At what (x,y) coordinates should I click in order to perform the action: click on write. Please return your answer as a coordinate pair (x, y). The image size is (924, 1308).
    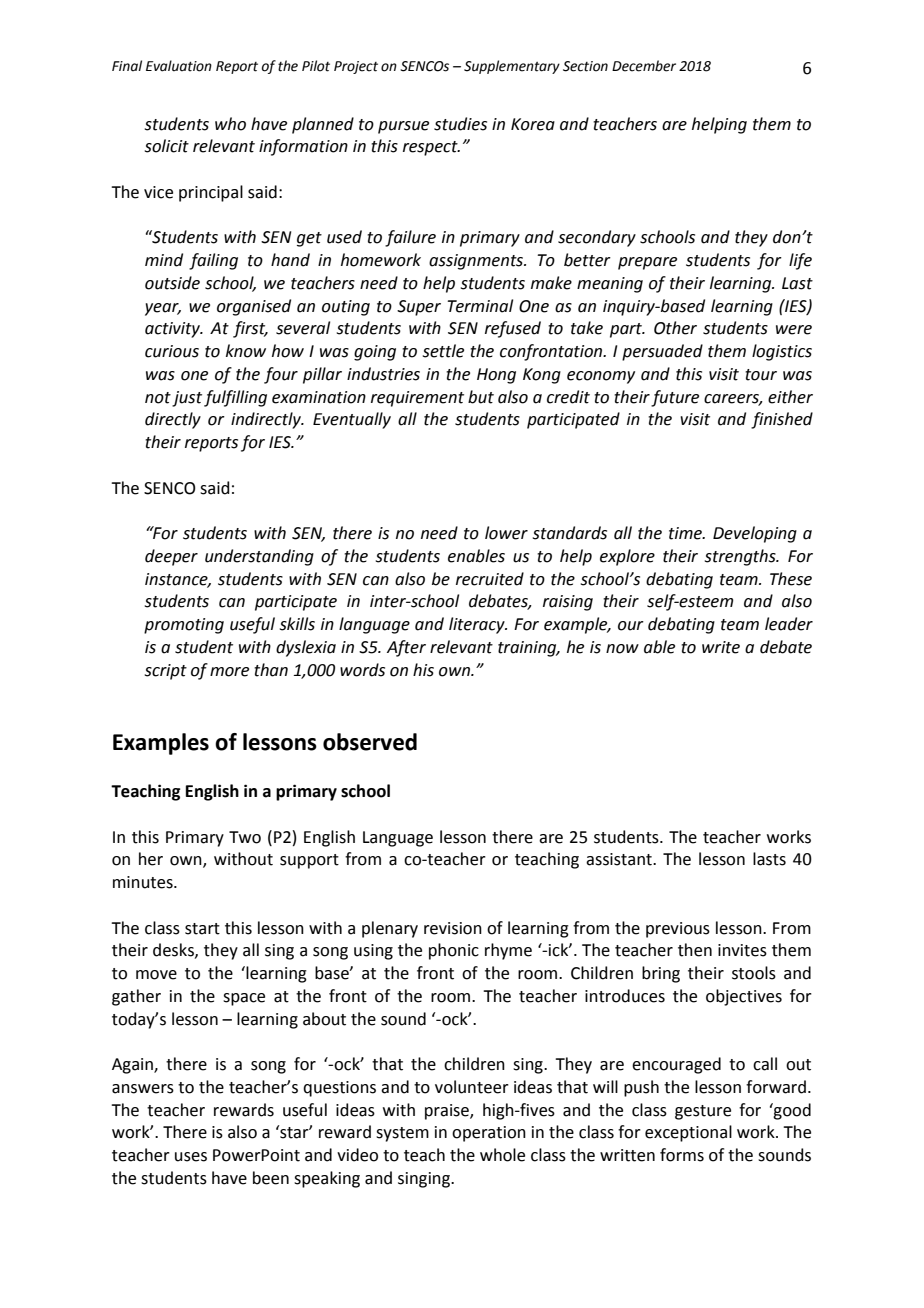
    Looking at the image, I should click on (721, 647).
